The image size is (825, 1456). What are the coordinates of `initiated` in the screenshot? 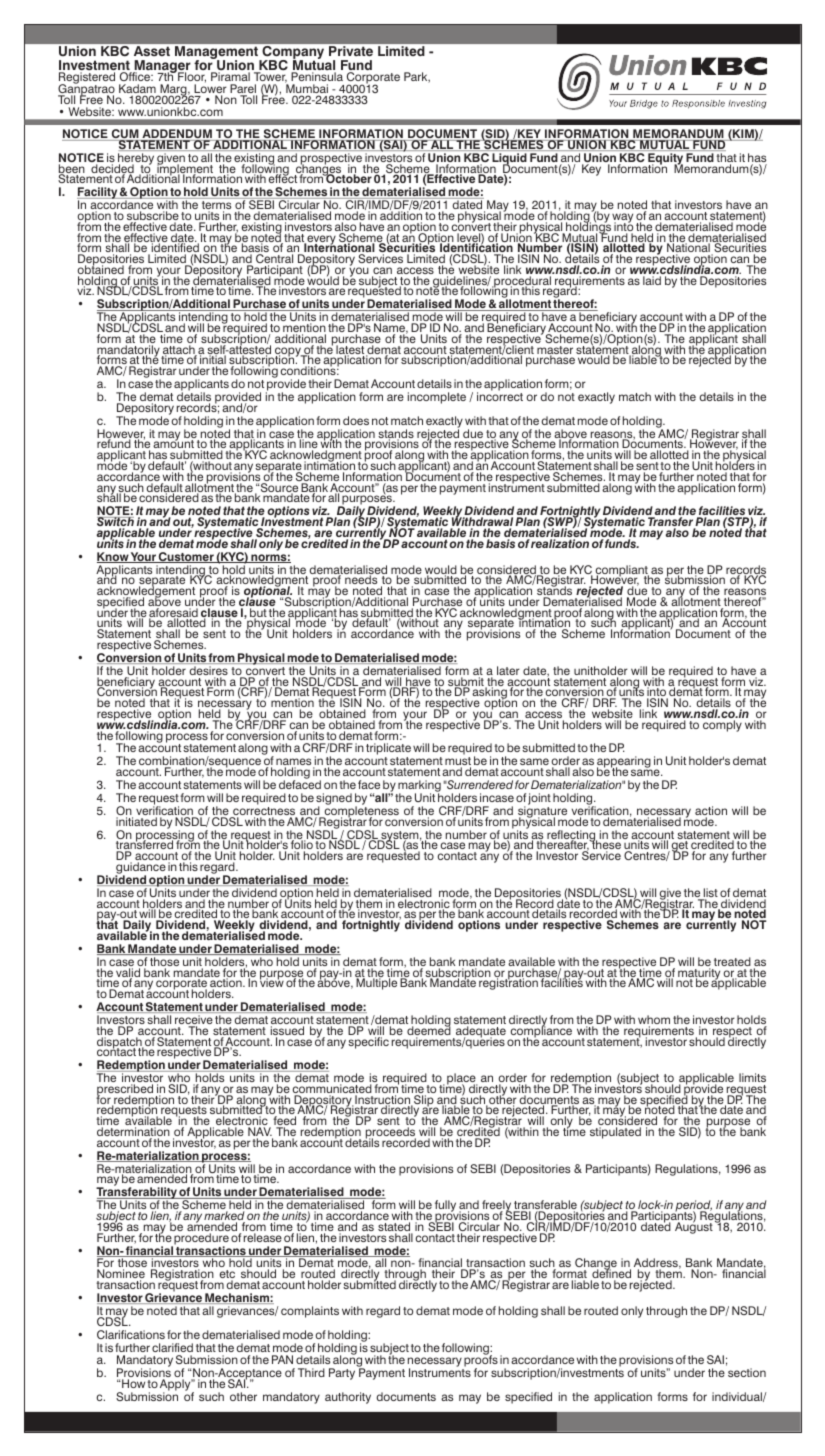 It's located at (136, 821).
